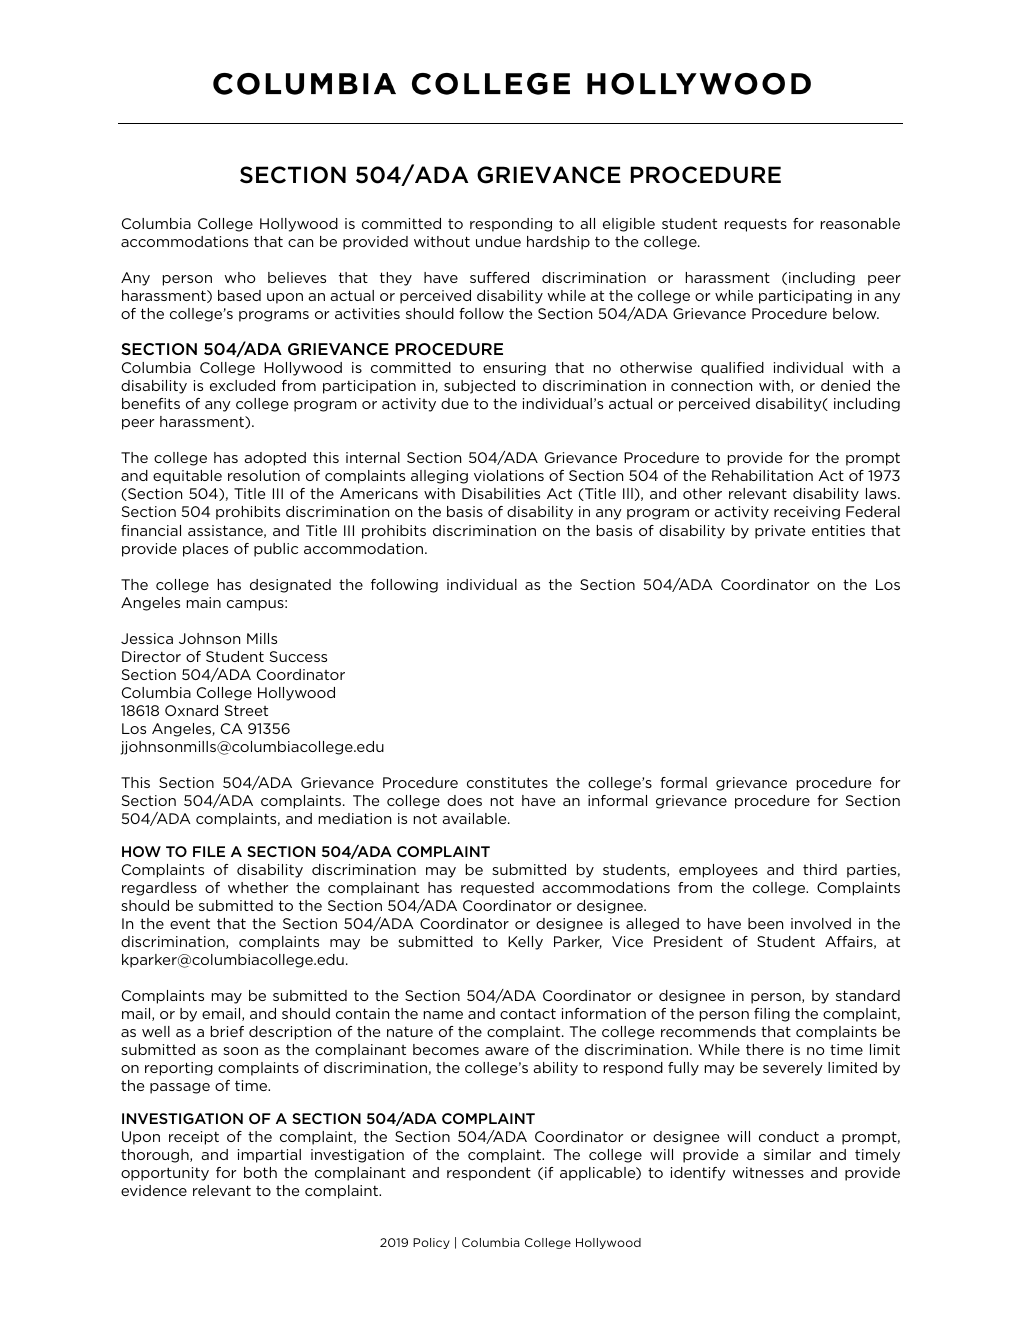  I want to click on undue, so click(498, 241).
